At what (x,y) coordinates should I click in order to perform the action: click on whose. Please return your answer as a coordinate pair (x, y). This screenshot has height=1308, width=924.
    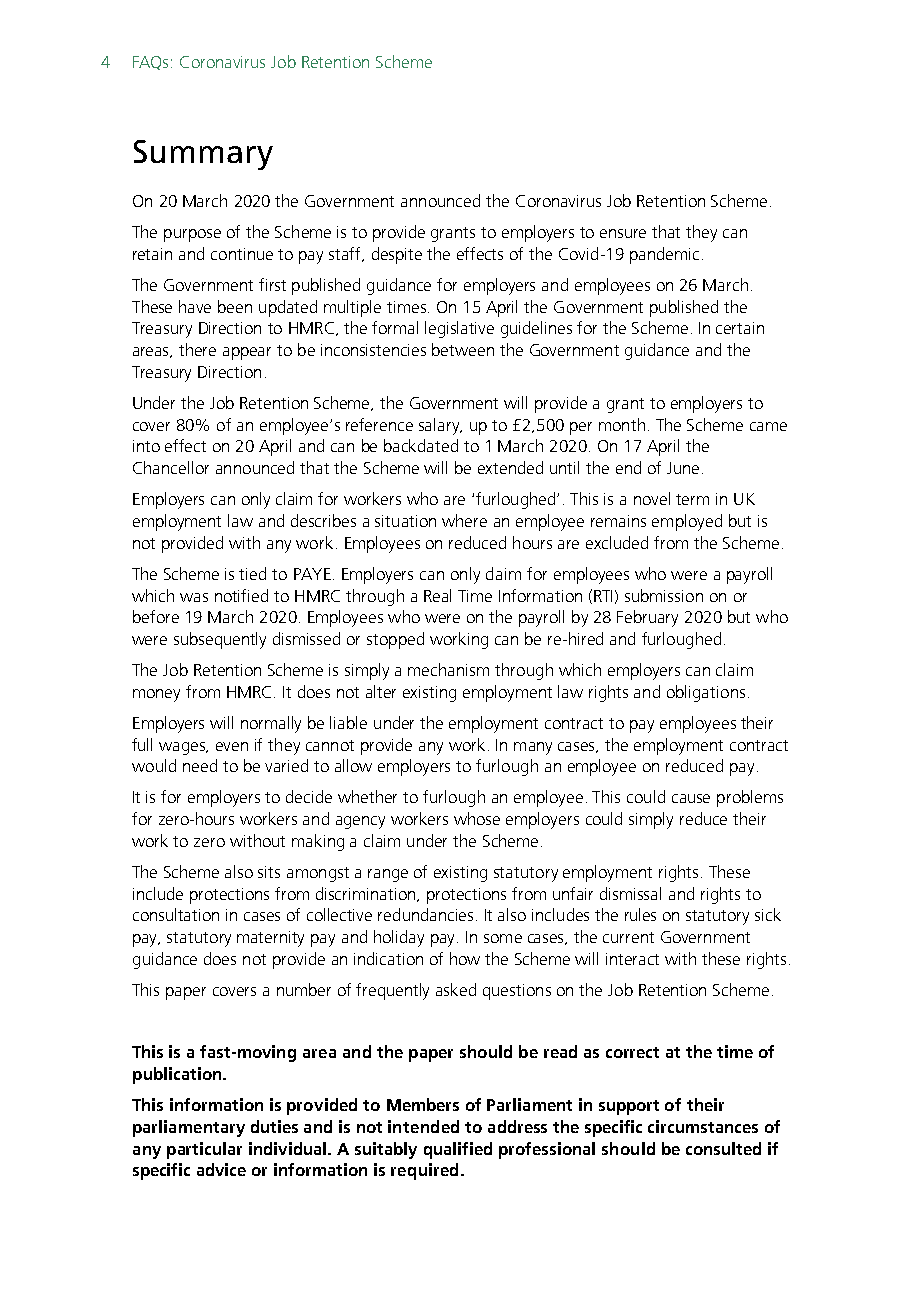
    Looking at the image, I should click on (477, 818).
